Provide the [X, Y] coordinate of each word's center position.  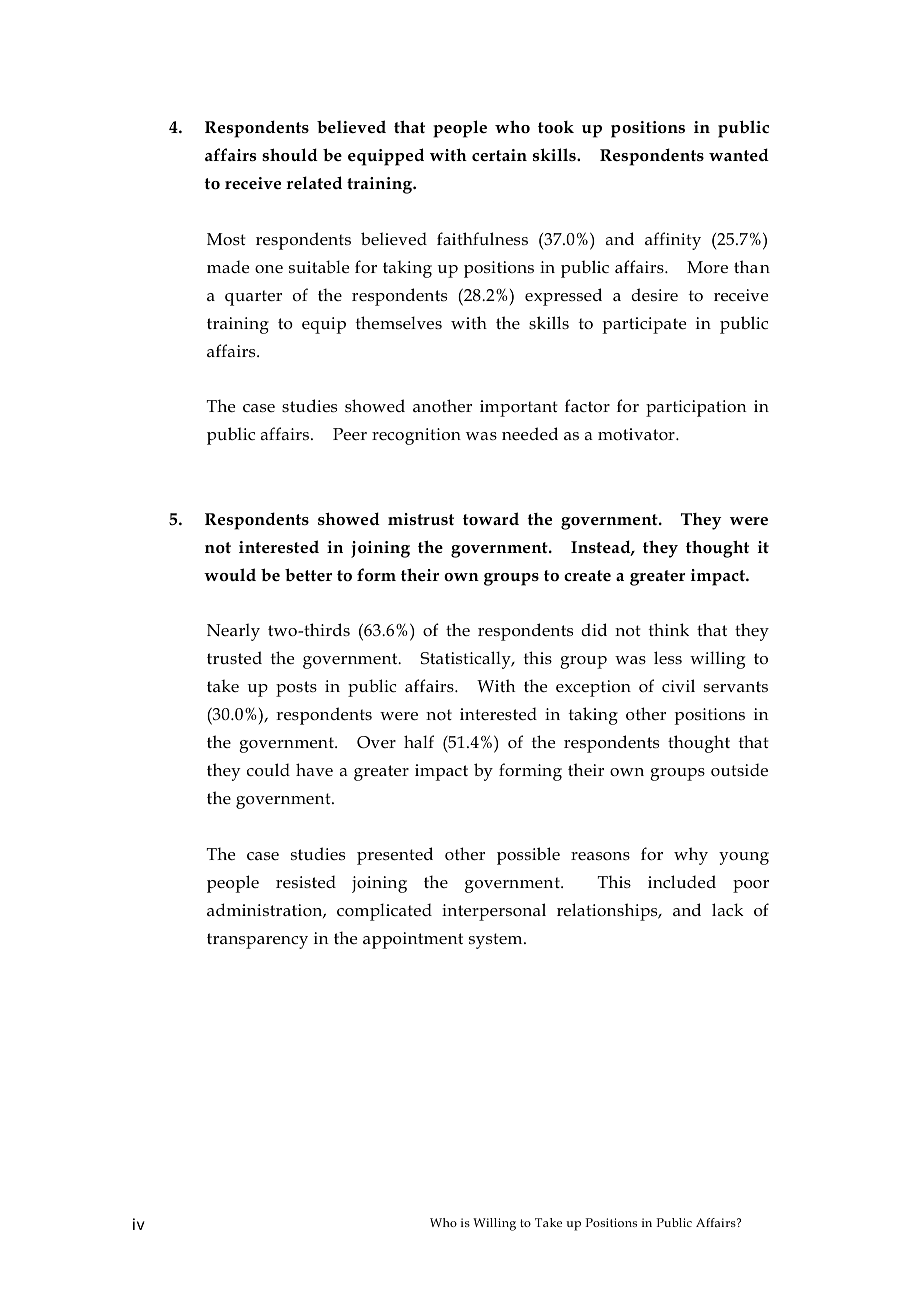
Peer [350, 434]
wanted [739, 154]
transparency [257, 941]
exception [593, 688]
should [290, 154]
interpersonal [494, 912]
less [668, 658]
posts [296, 689]
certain [499, 155]
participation [696, 408]
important [518, 408]
